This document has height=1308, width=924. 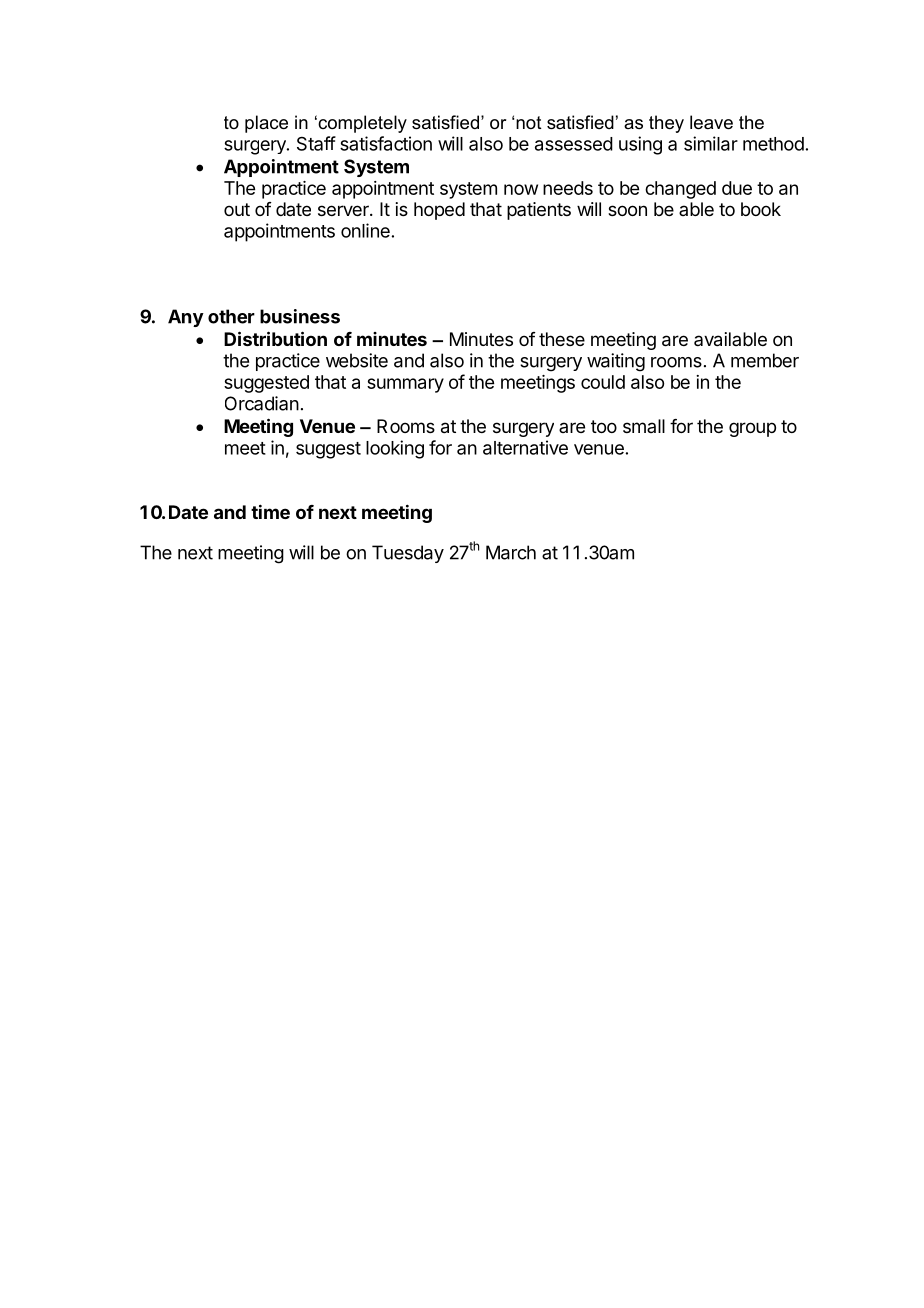 What do you see at coordinates (511, 552) in the document?
I see `March` at bounding box center [511, 552].
